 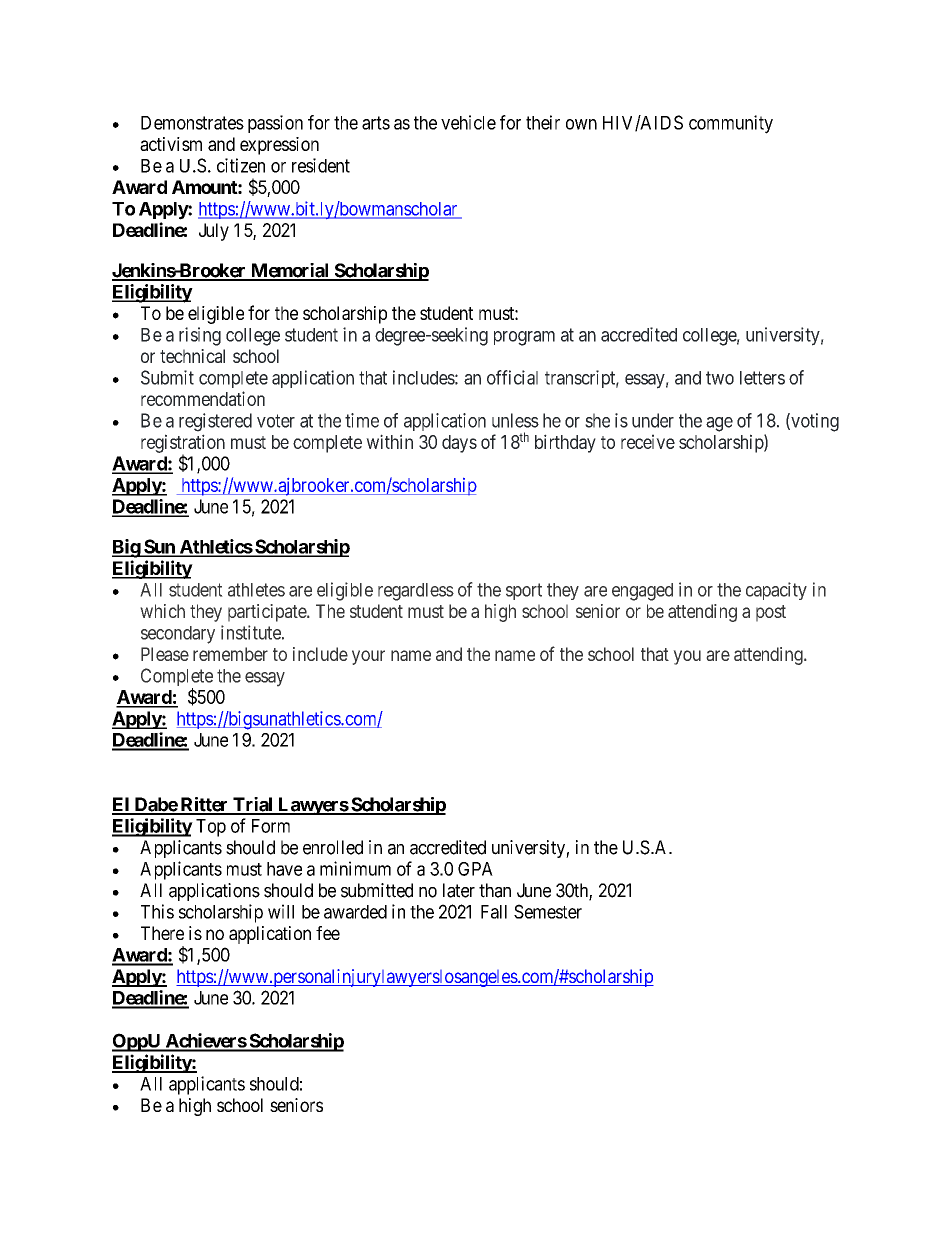 I want to click on your, so click(x=368, y=657).
